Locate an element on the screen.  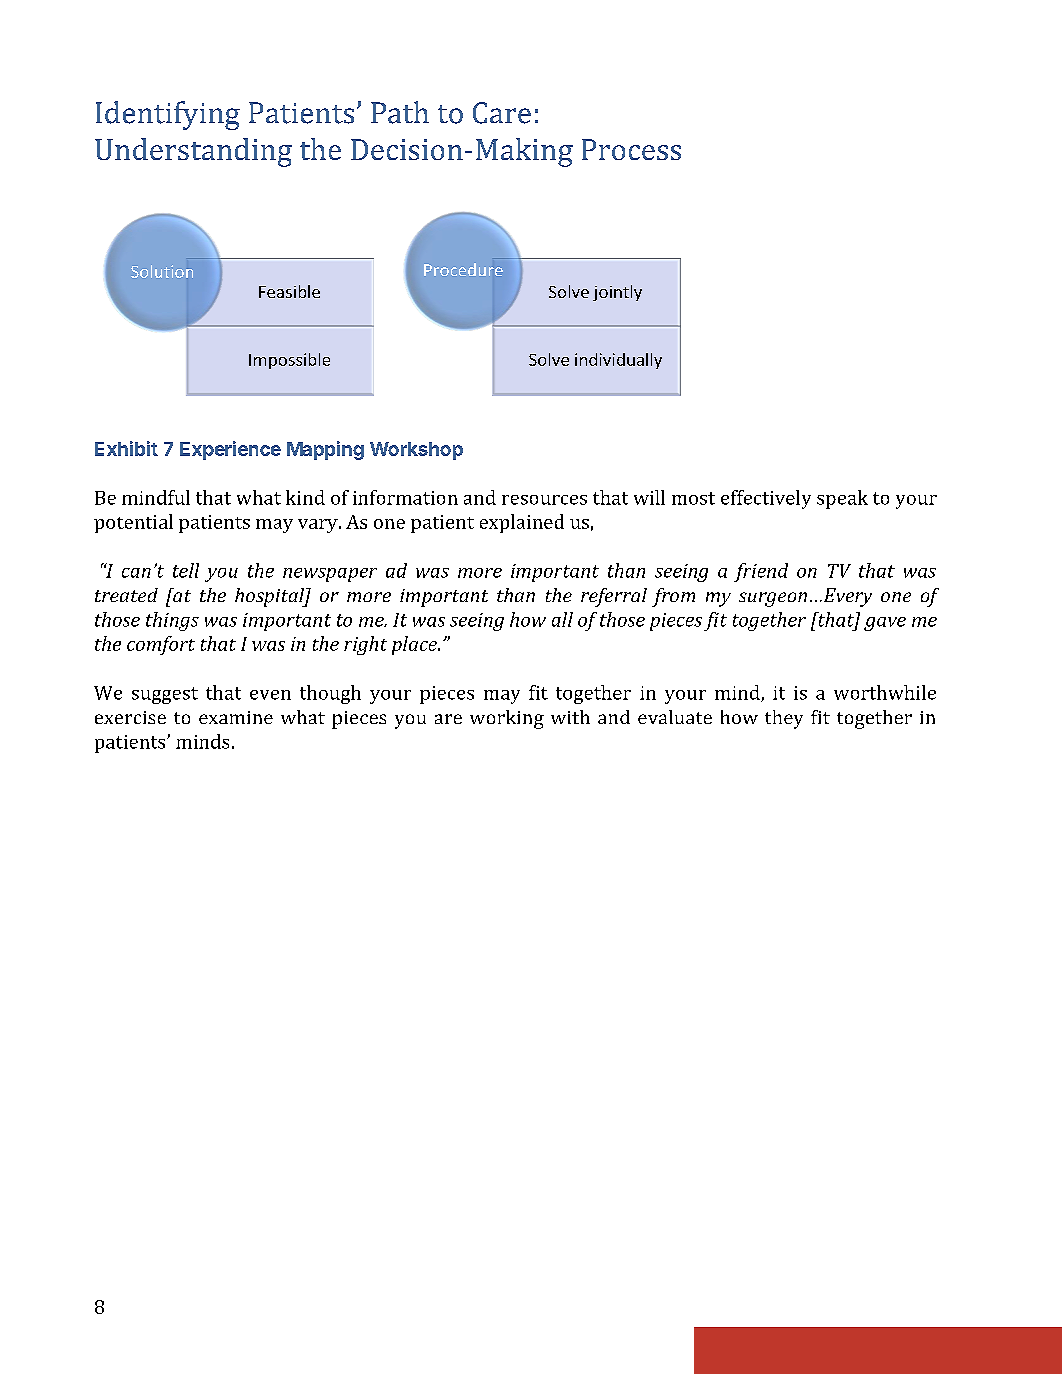
Care is located at coordinates (502, 113).
